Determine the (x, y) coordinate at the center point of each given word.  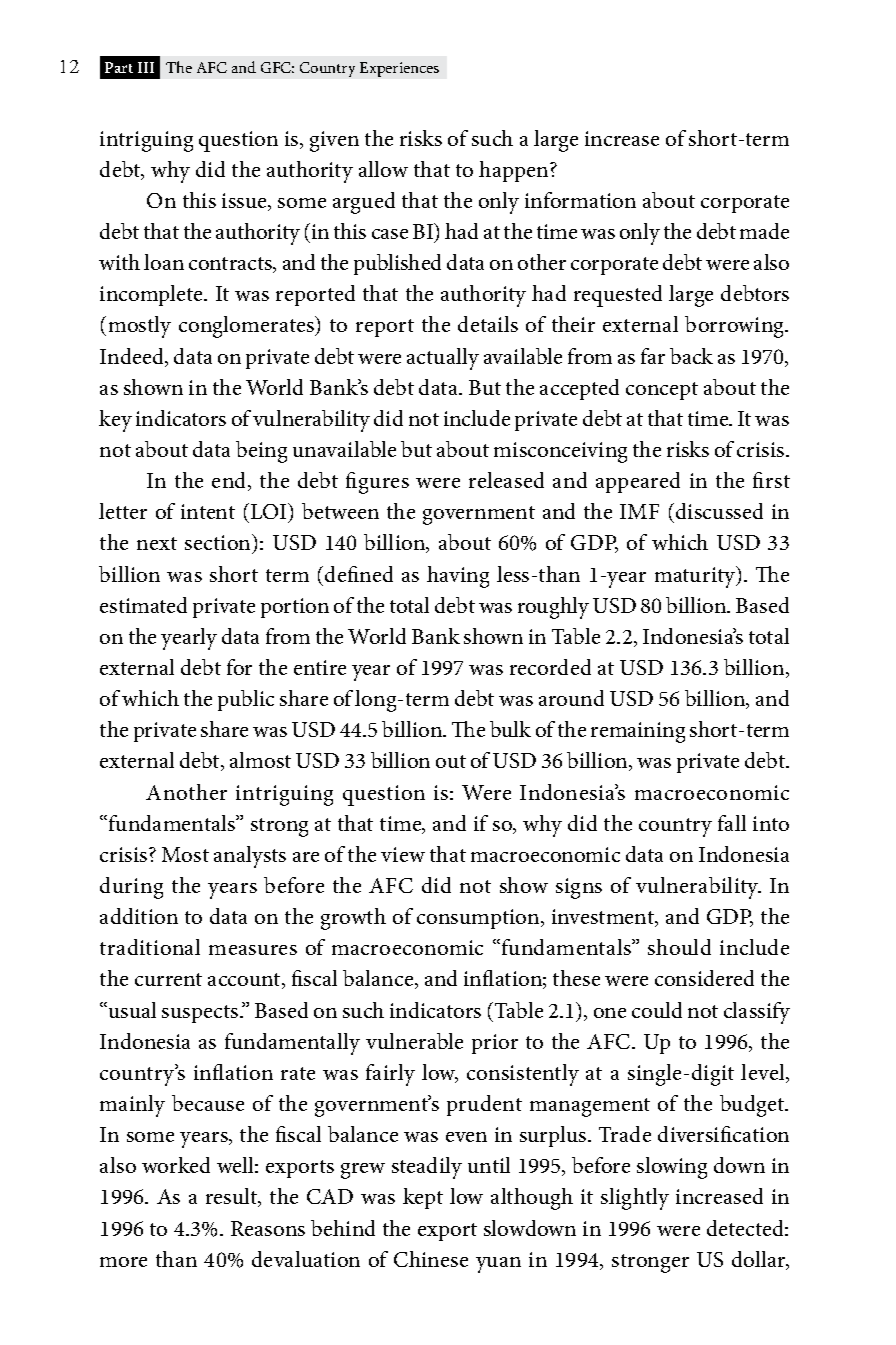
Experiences (399, 69)
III (146, 67)
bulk (510, 729)
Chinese (431, 1259)
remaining (638, 732)
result (233, 1197)
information (580, 200)
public (246, 700)
